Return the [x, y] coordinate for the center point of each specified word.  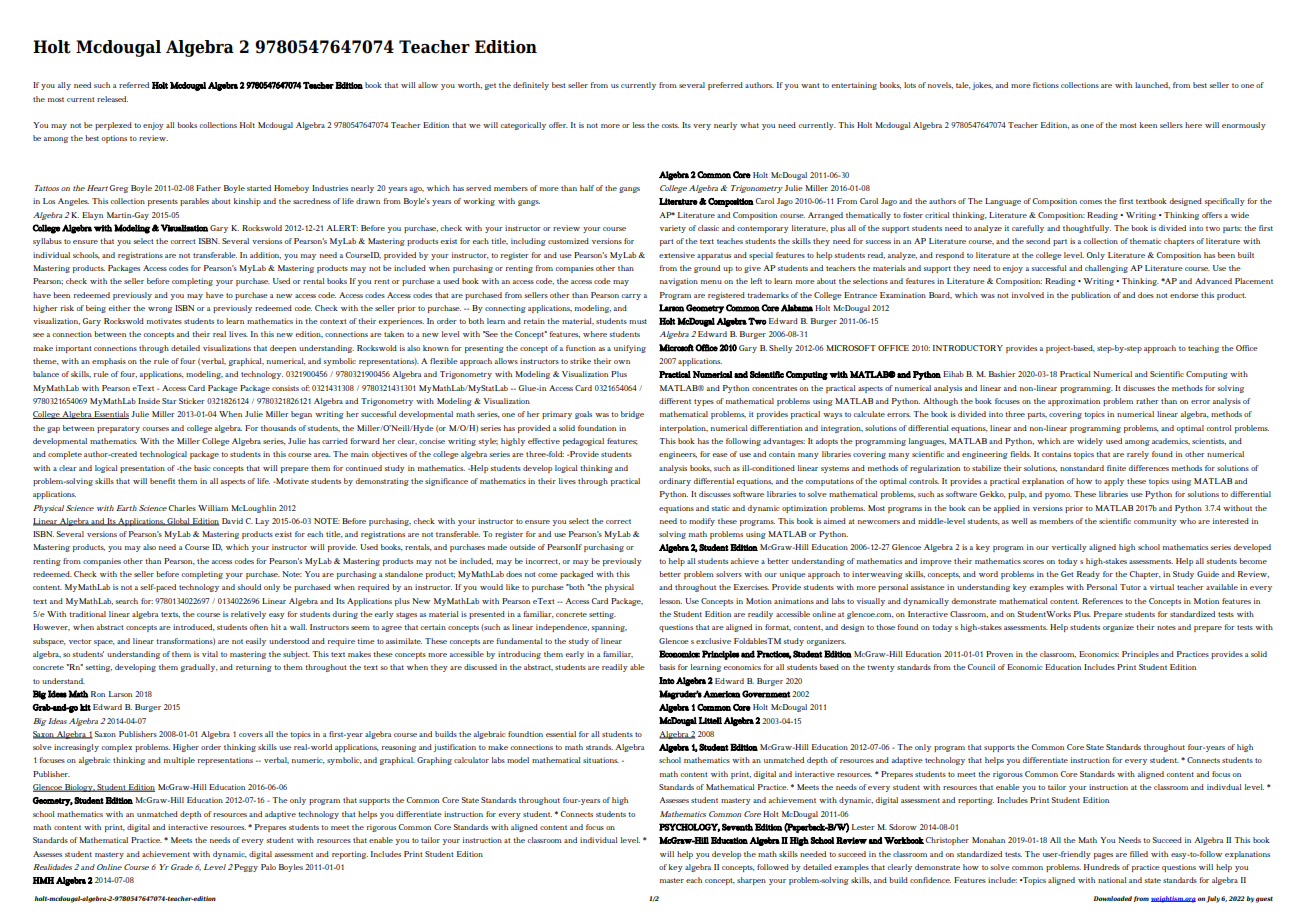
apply [1114, 482]
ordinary [675, 482]
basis [667, 667]
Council [981, 667]
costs [670, 125]
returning [254, 668]
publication [1091, 296]
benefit [162, 481]
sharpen [751, 881]
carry [631, 297]
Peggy [246, 868]
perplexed [113, 126]
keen [1148, 125]
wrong [160, 310]
